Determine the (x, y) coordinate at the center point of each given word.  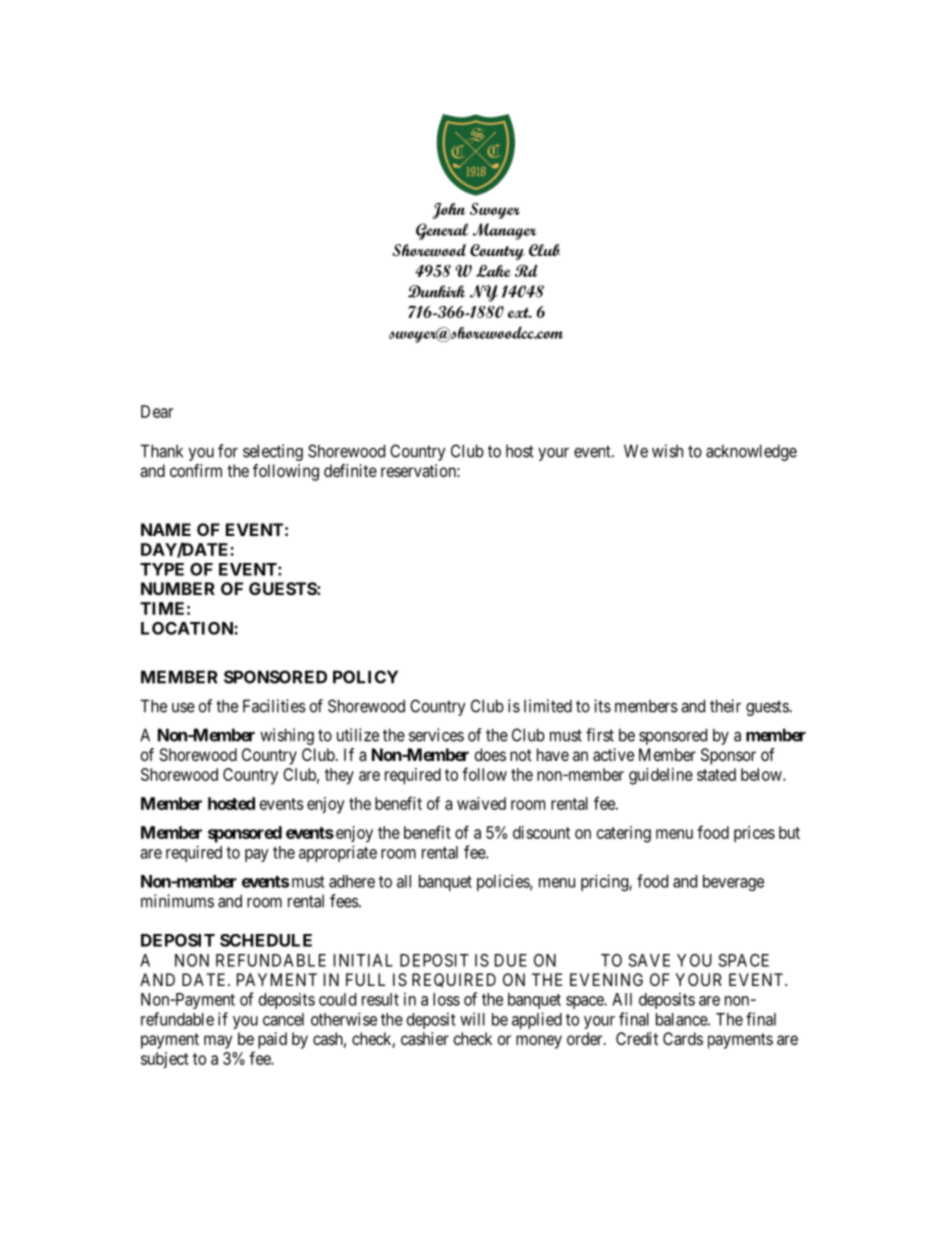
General (442, 231)
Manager (505, 231)
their (725, 706)
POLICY (365, 677)
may (218, 1042)
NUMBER (178, 588)
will (472, 1019)
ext (519, 313)
